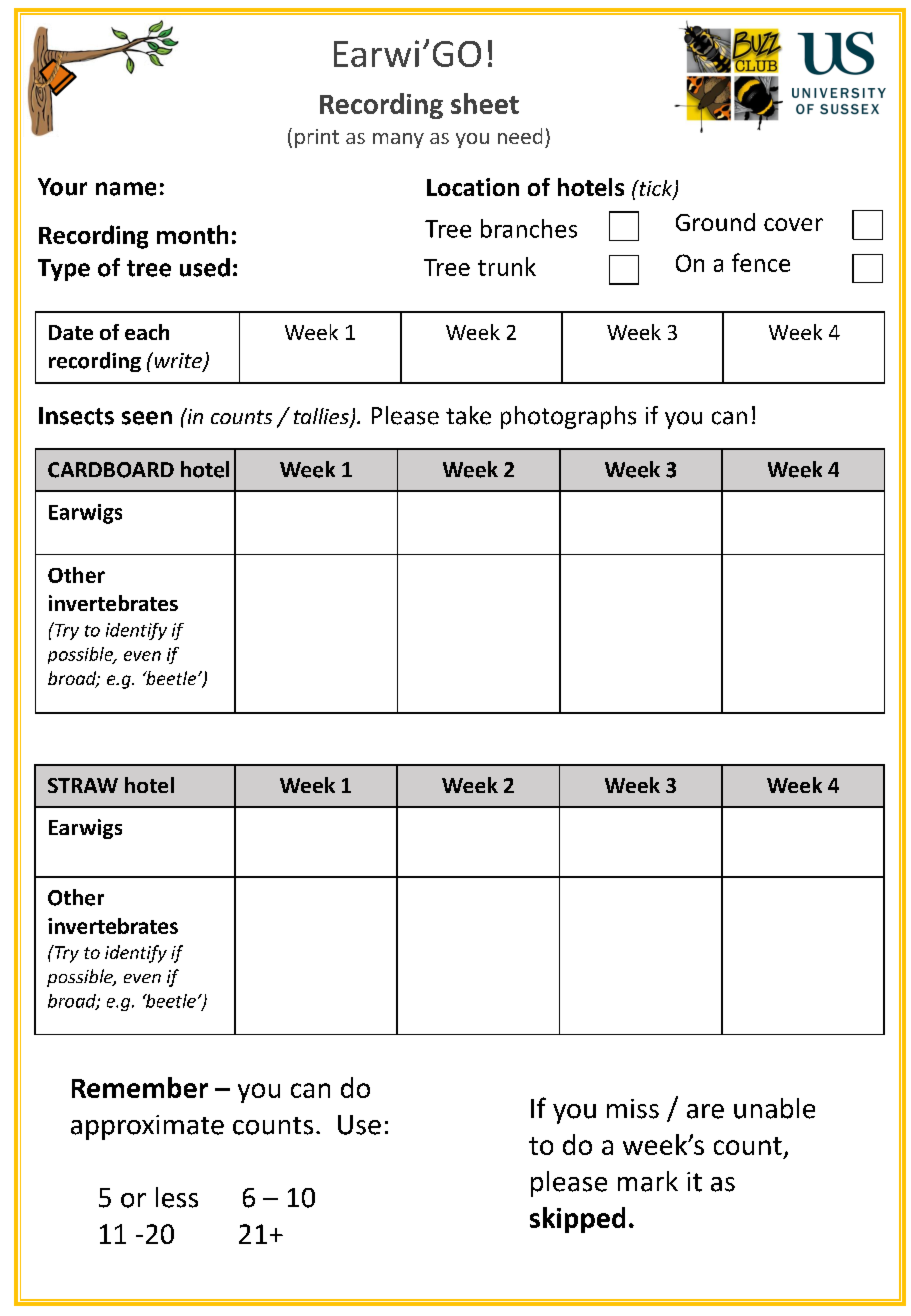 This screenshot has height=1316, width=911. I want to click on many, so click(398, 140).
